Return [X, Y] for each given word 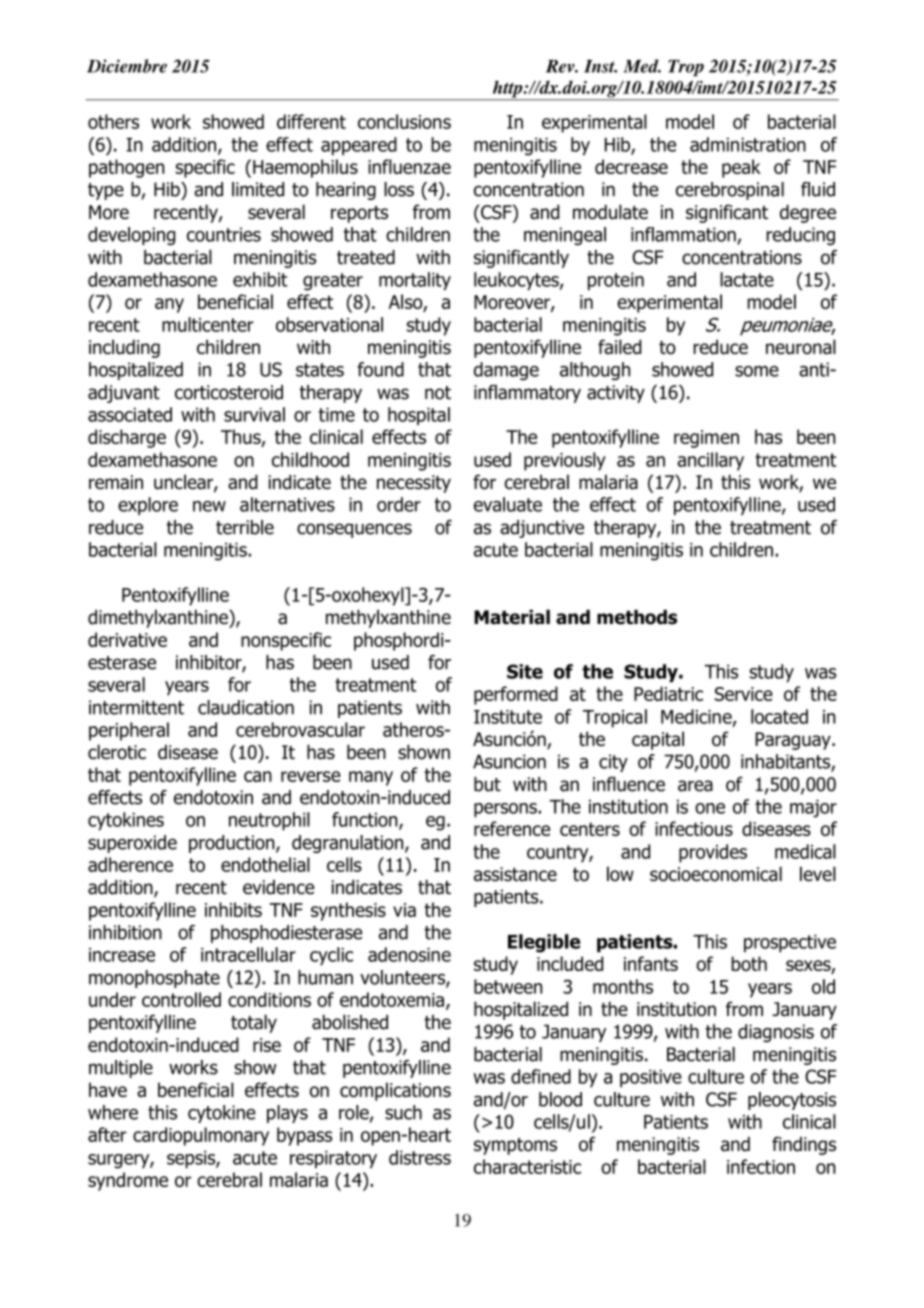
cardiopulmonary [201, 1136]
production [233, 844]
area [695, 786]
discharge [127, 438]
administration [748, 144]
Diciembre [127, 66]
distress [420, 1157]
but [487, 784]
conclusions [404, 121]
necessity [414, 484]
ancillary [710, 461]
